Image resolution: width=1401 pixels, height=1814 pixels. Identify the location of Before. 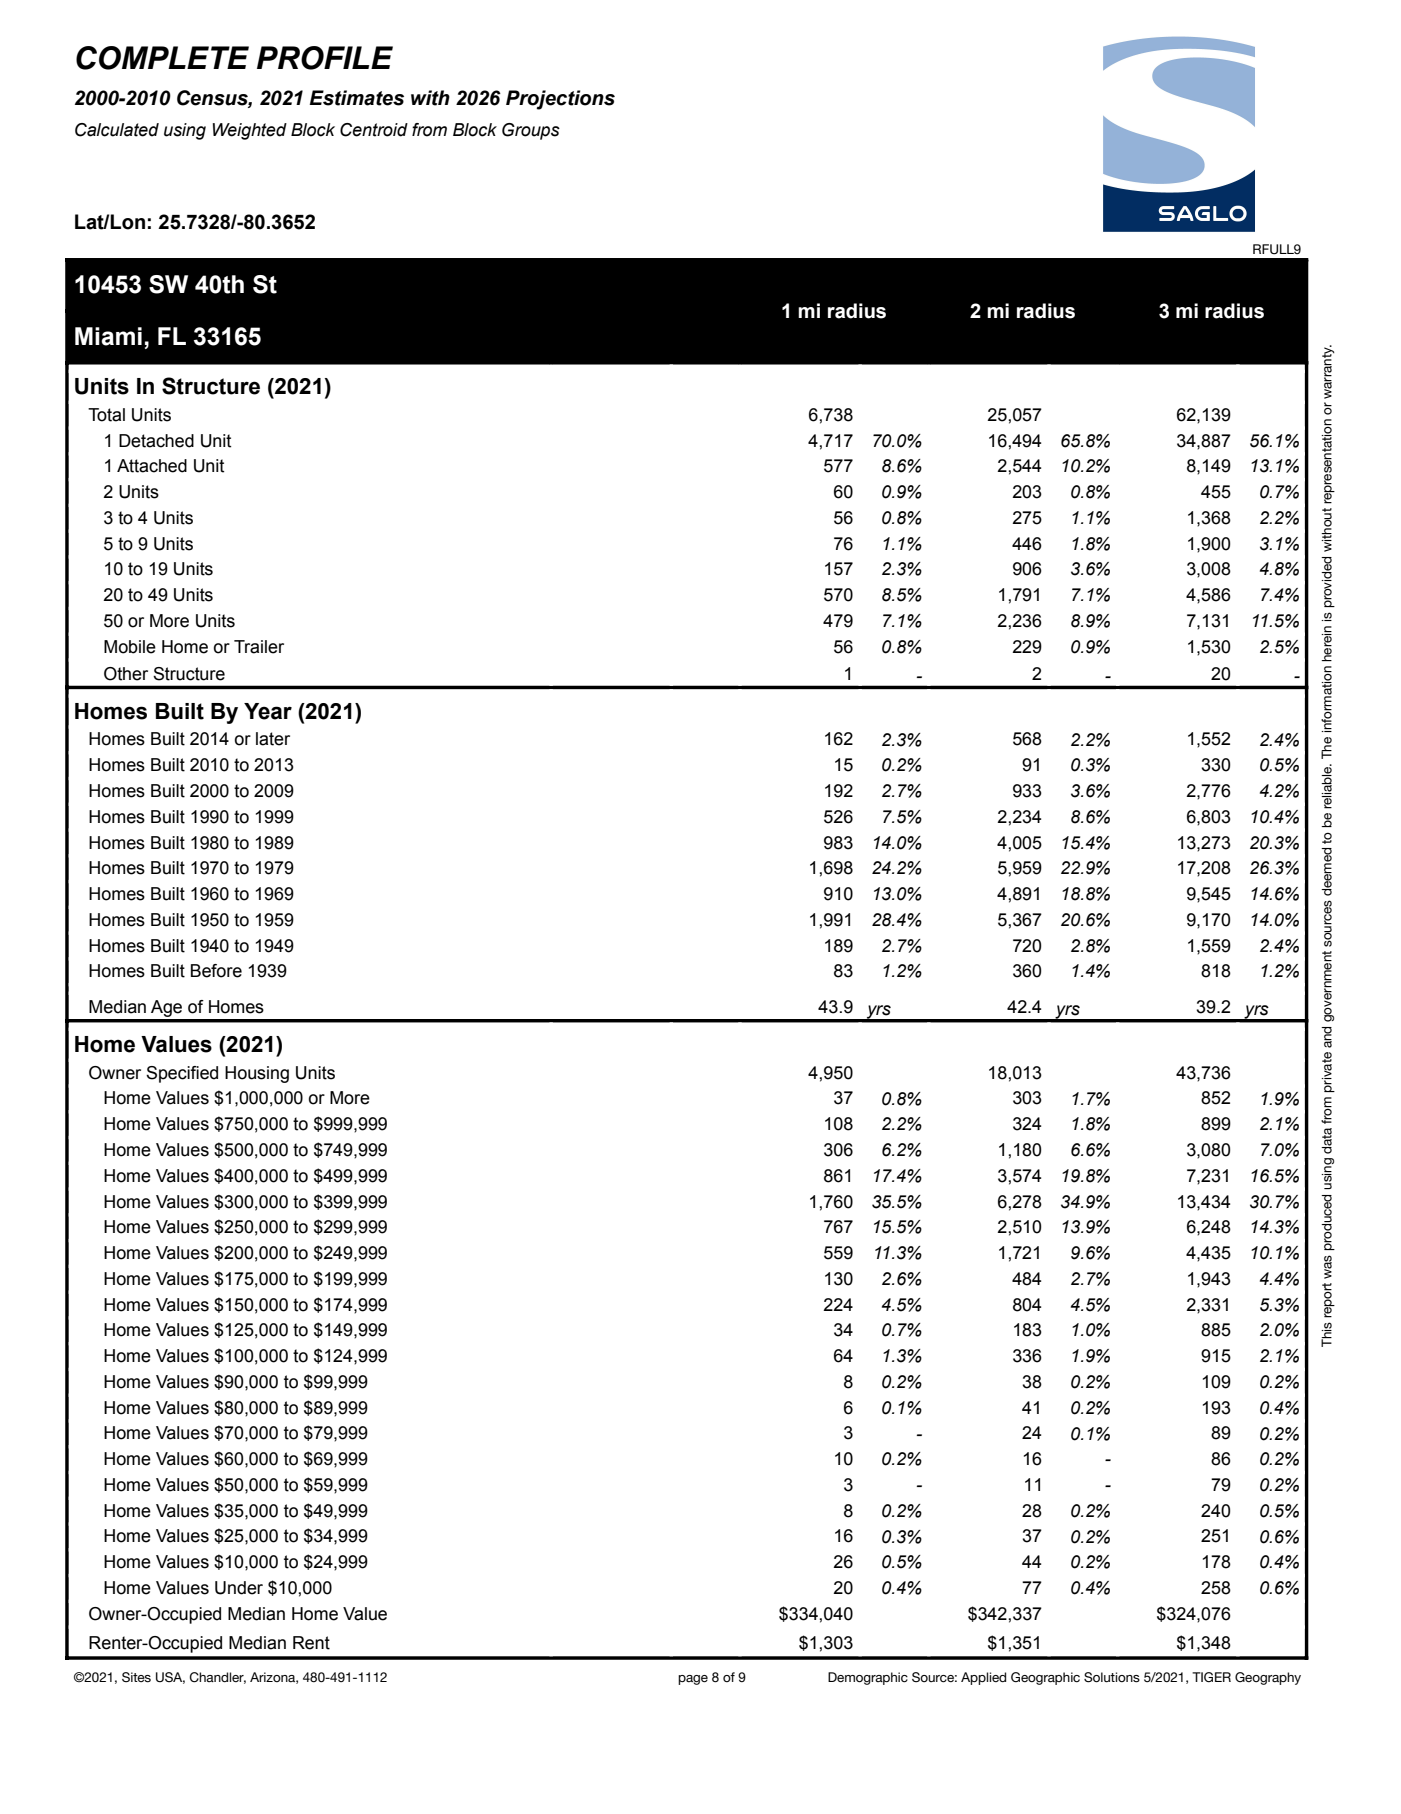
(216, 971).
